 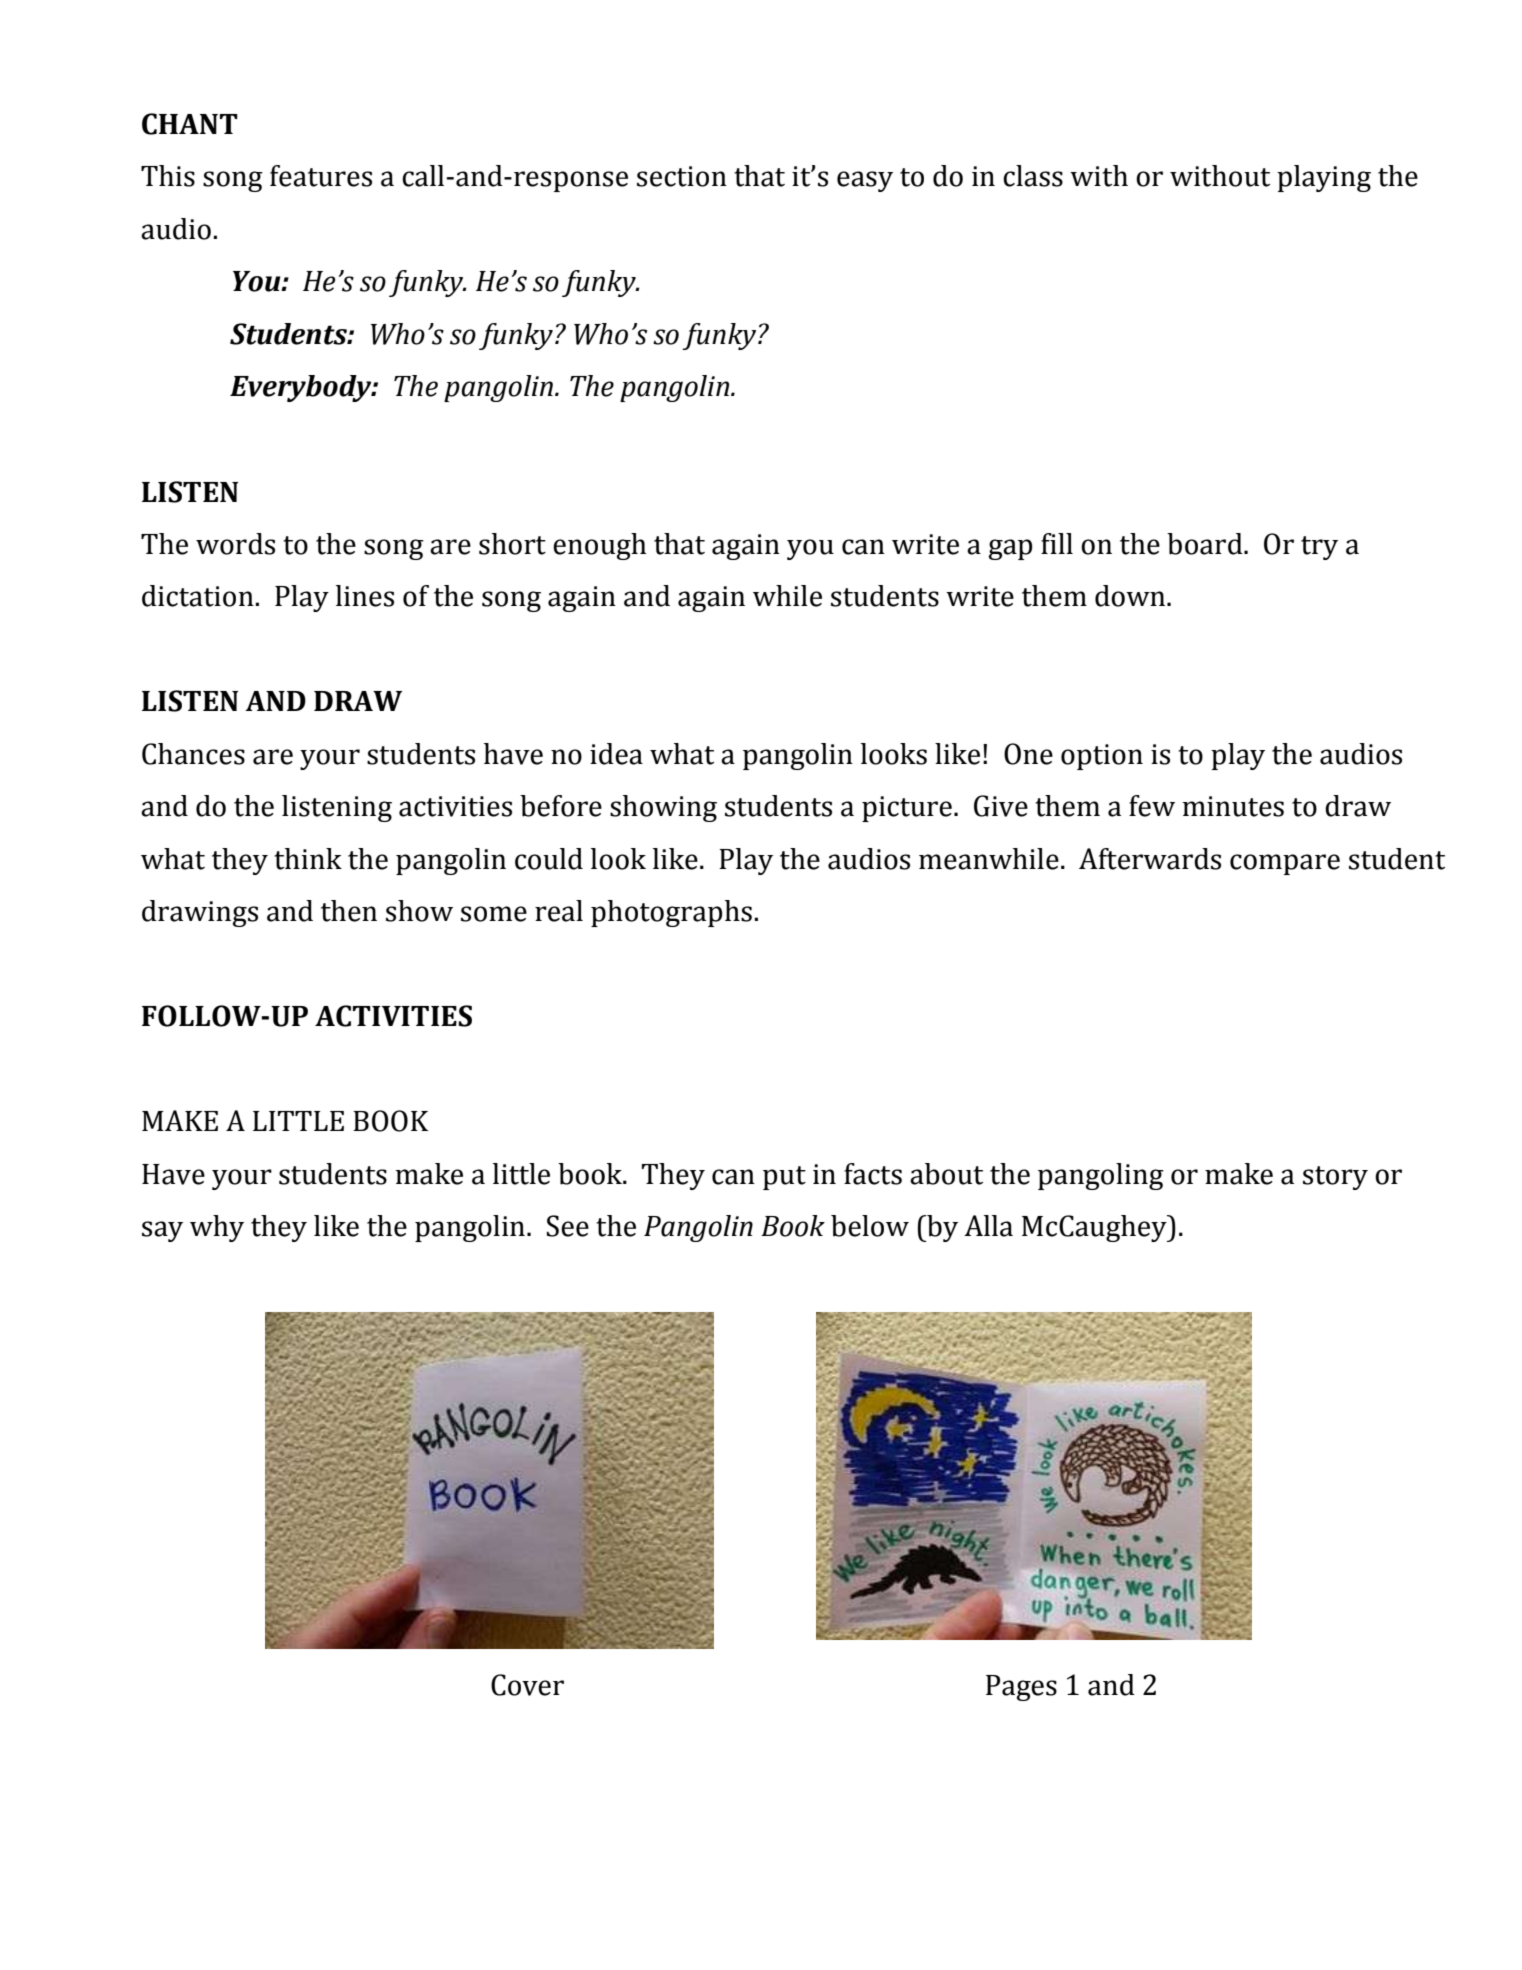 I want to click on Pages, so click(x=1021, y=1688).
